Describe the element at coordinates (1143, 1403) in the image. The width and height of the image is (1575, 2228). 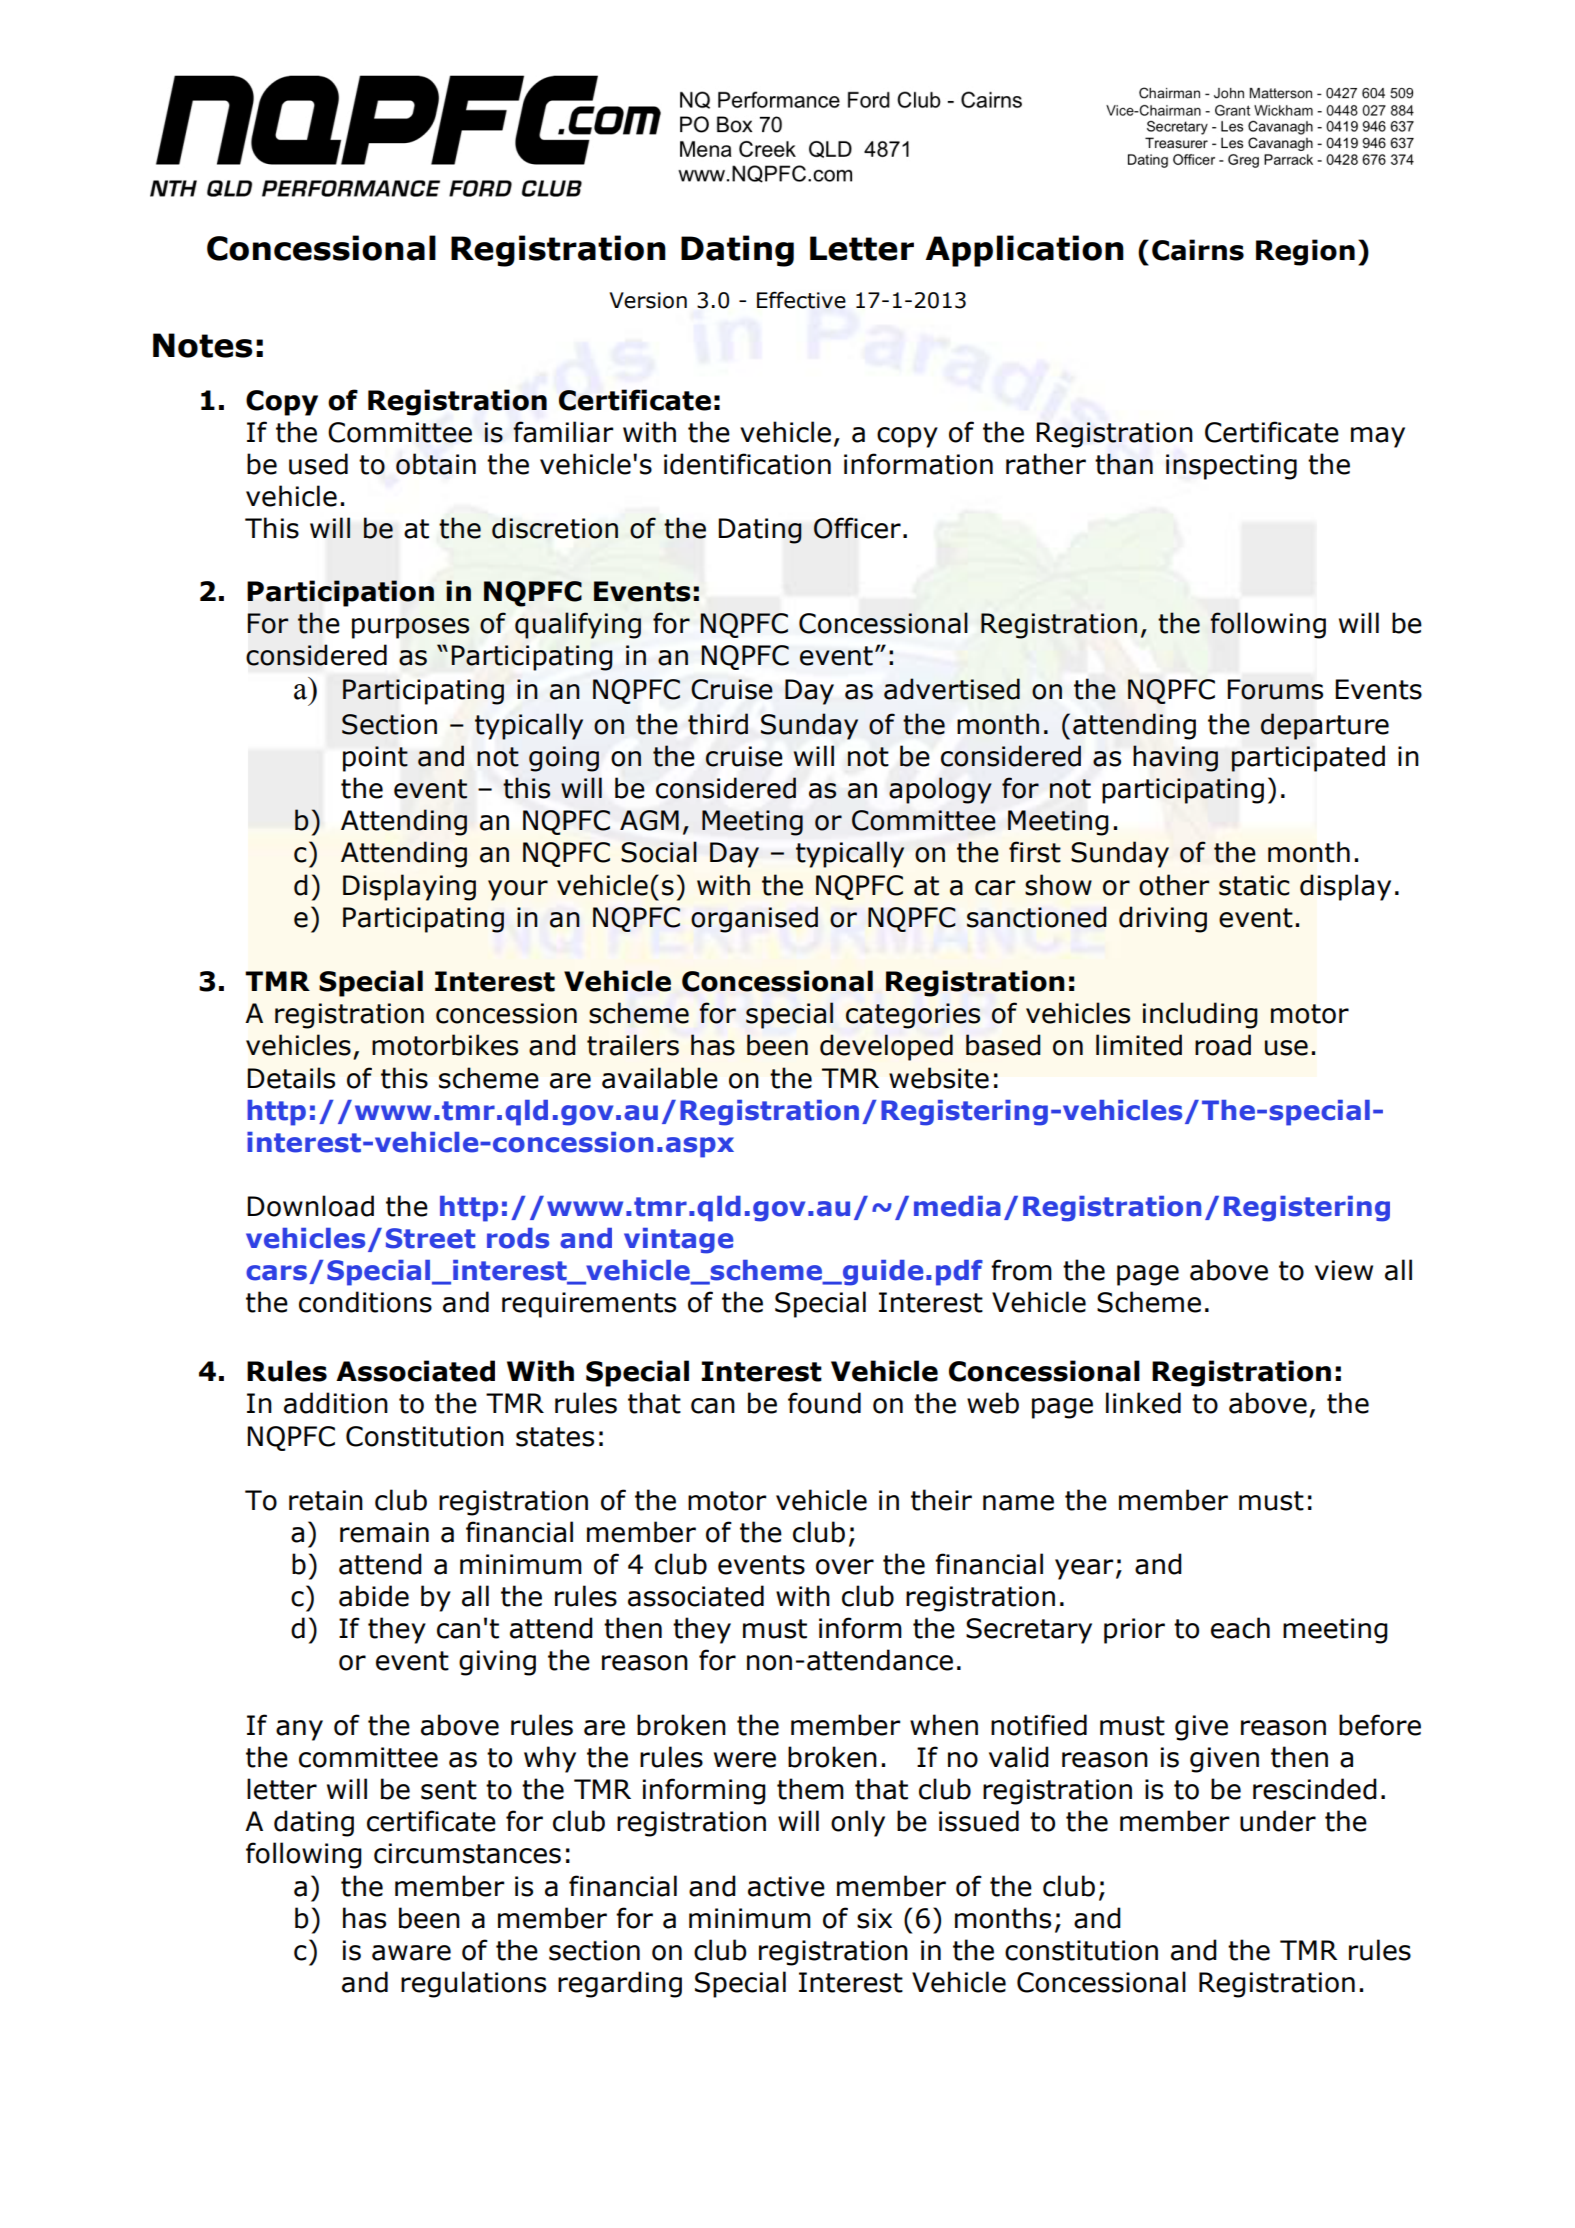
I see `linked` at that location.
